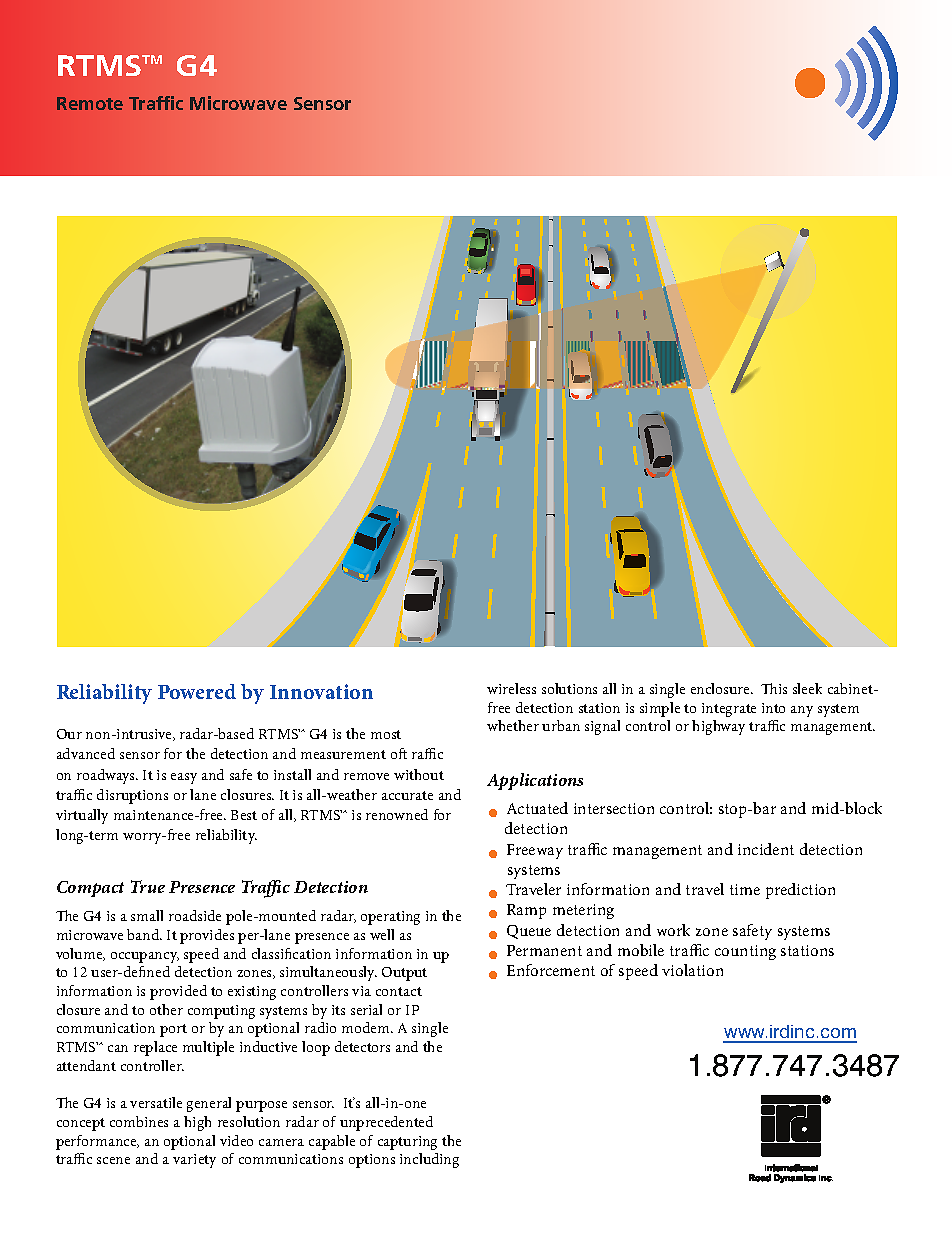 Image resolution: width=952 pixels, height=1233 pixels. What do you see at coordinates (692, 970) in the page?
I see `violation` at bounding box center [692, 970].
